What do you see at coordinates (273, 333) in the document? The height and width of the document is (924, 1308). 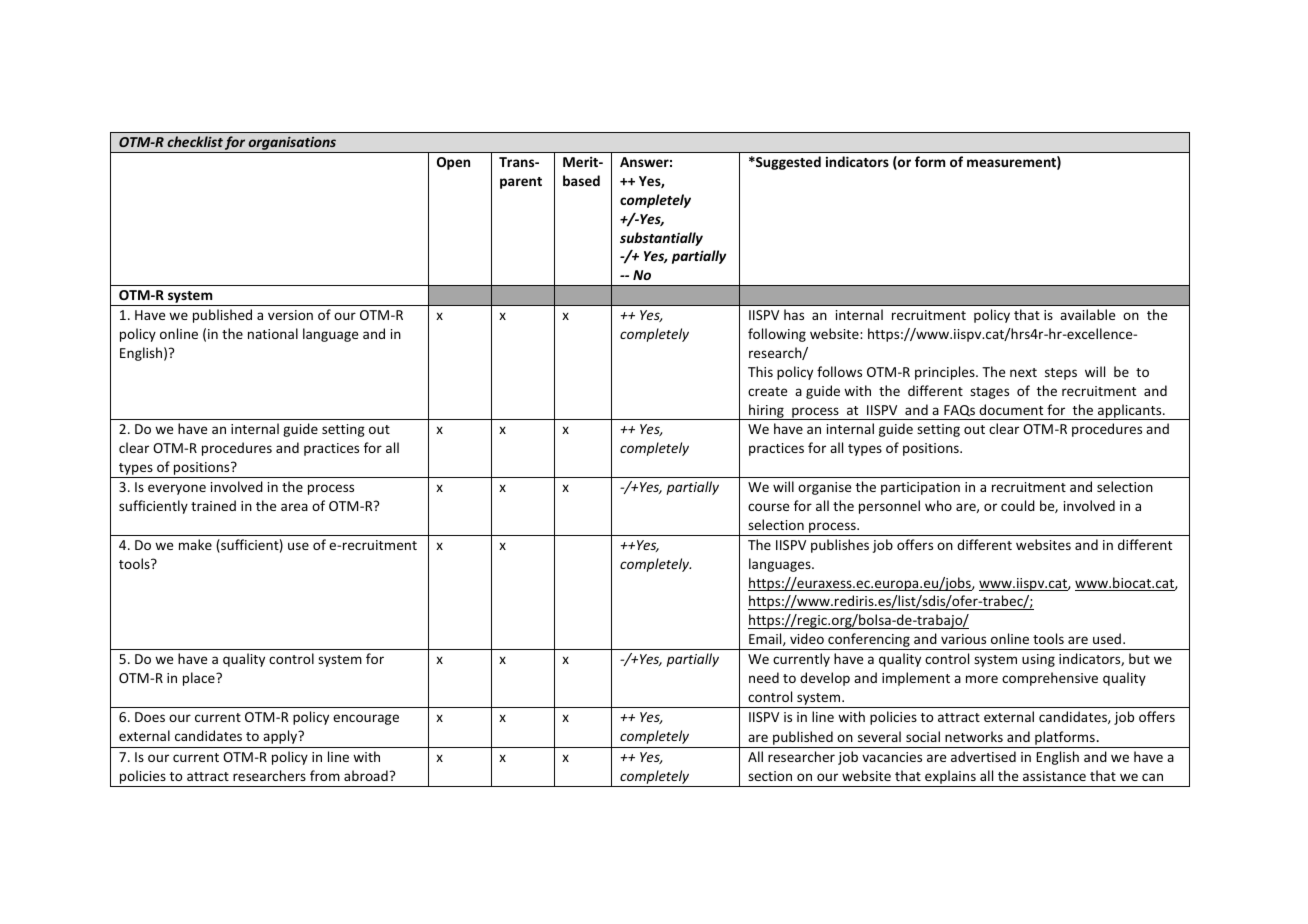 I see `national` at bounding box center [273, 333].
